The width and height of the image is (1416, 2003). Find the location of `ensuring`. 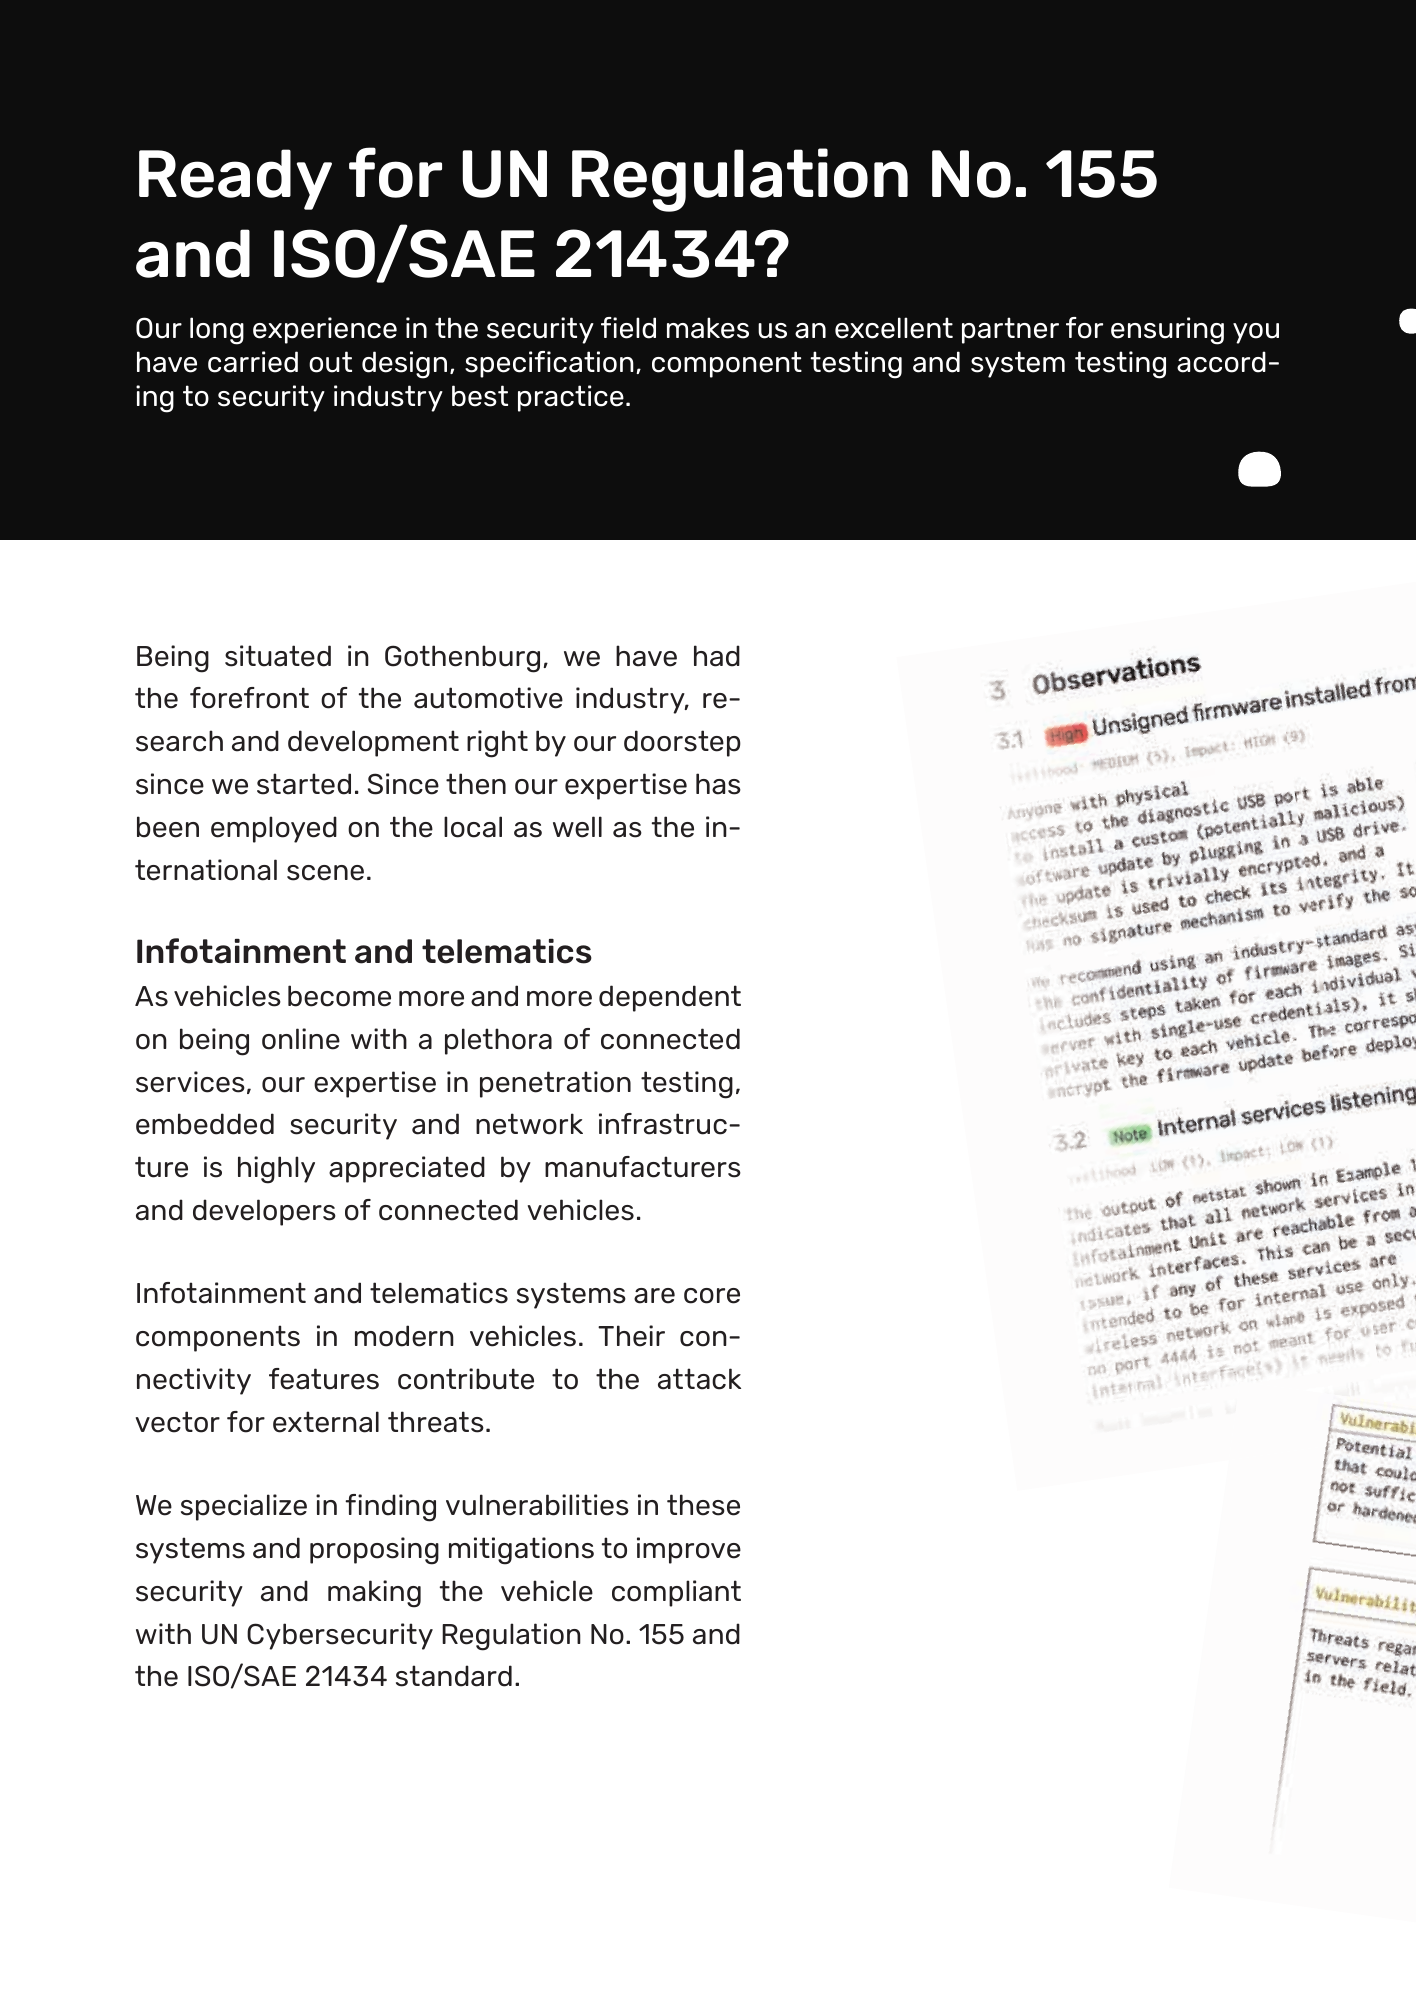

ensuring is located at coordinates (1167, 331).
